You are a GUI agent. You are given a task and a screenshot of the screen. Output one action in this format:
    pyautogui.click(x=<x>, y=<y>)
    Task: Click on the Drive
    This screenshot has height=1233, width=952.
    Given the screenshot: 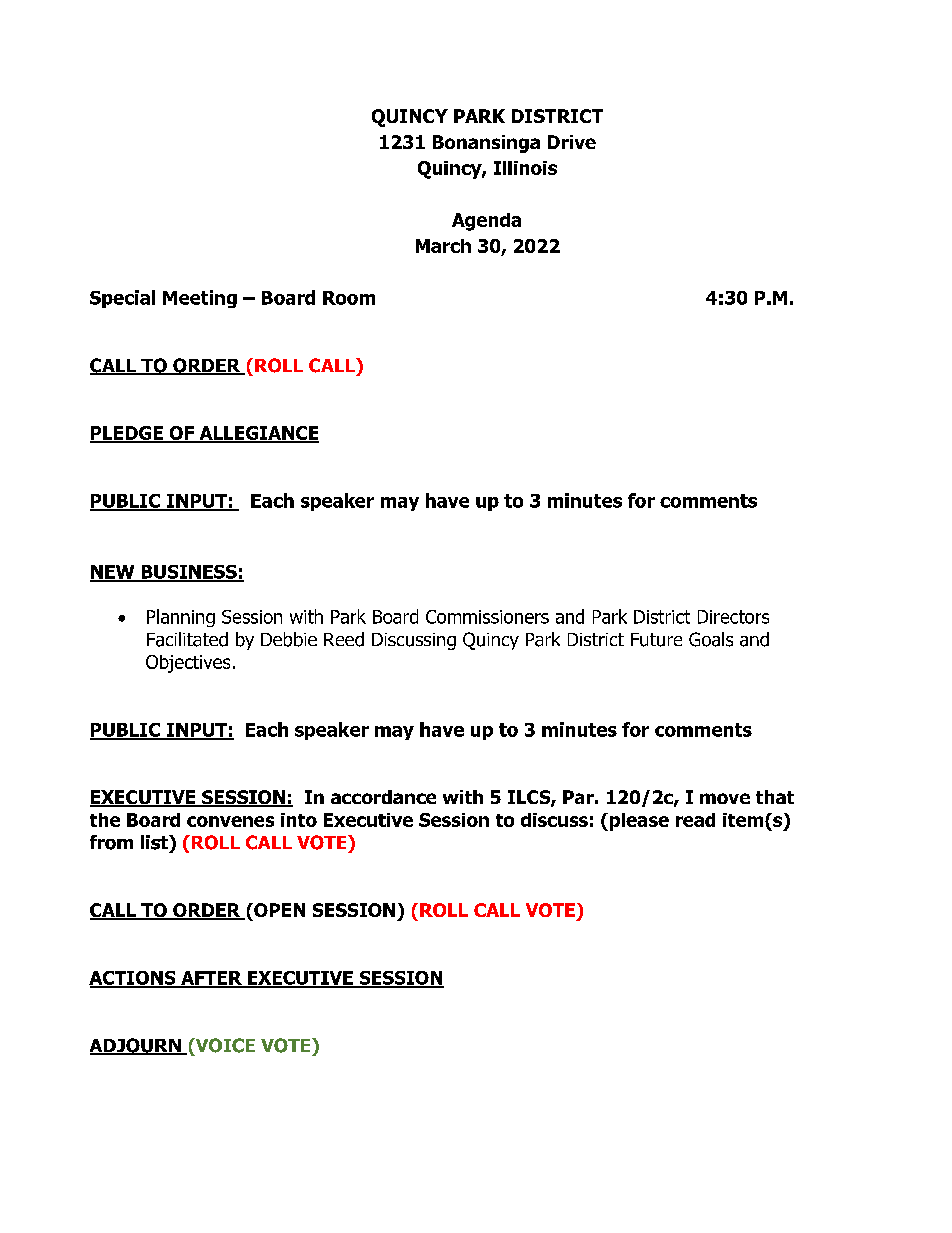 What is the action you would take?
    pyautogui.click(x=572, y=142)
